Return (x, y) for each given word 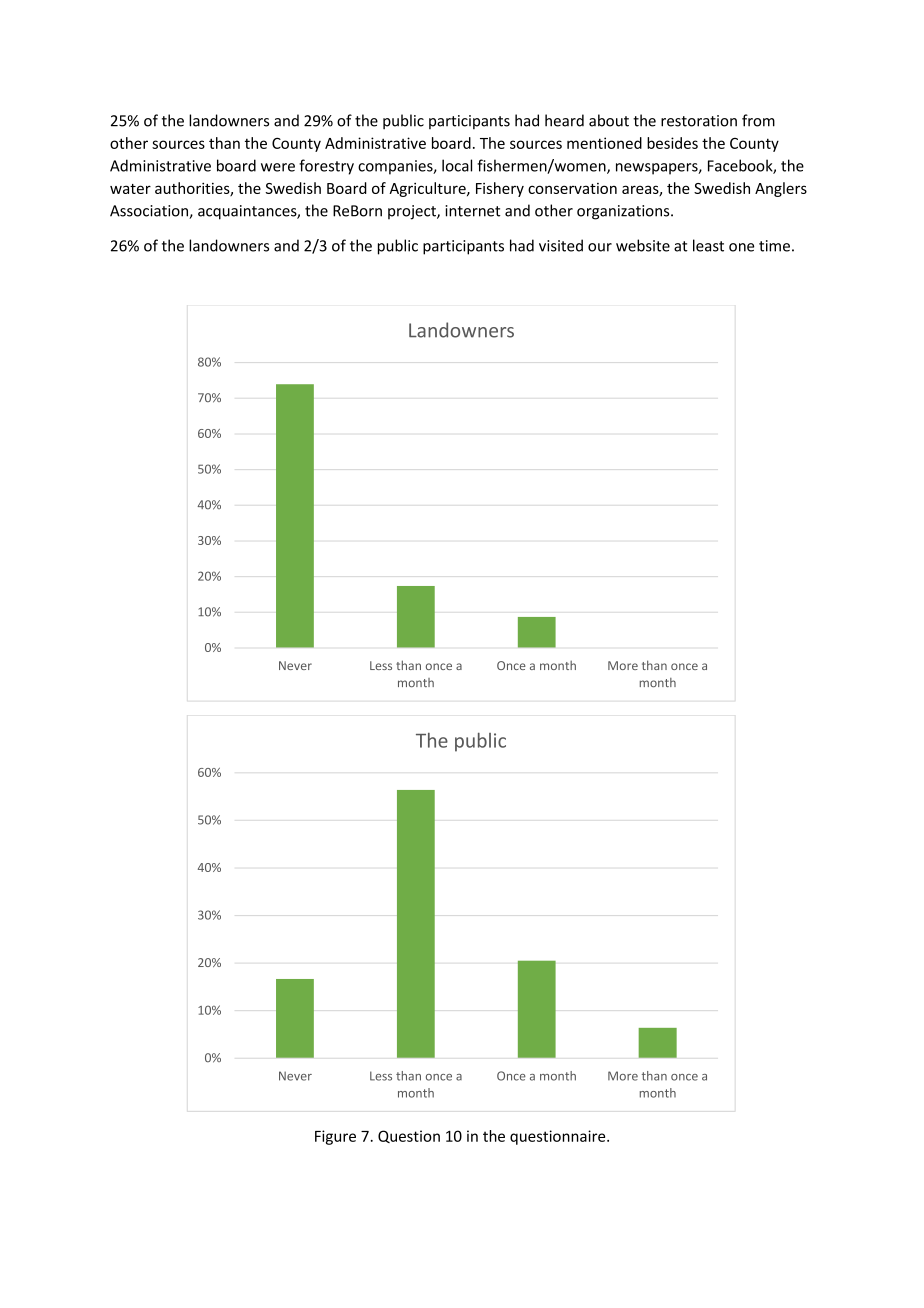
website (643, 245)
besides (672, 143)
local (457, 165)
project (413, 212)
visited (561, 245)
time (774, 246)
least (708, 245)
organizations (624, 212)
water (130, 189)
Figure (335, 1137)
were (278, 167)
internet (473, 211)
